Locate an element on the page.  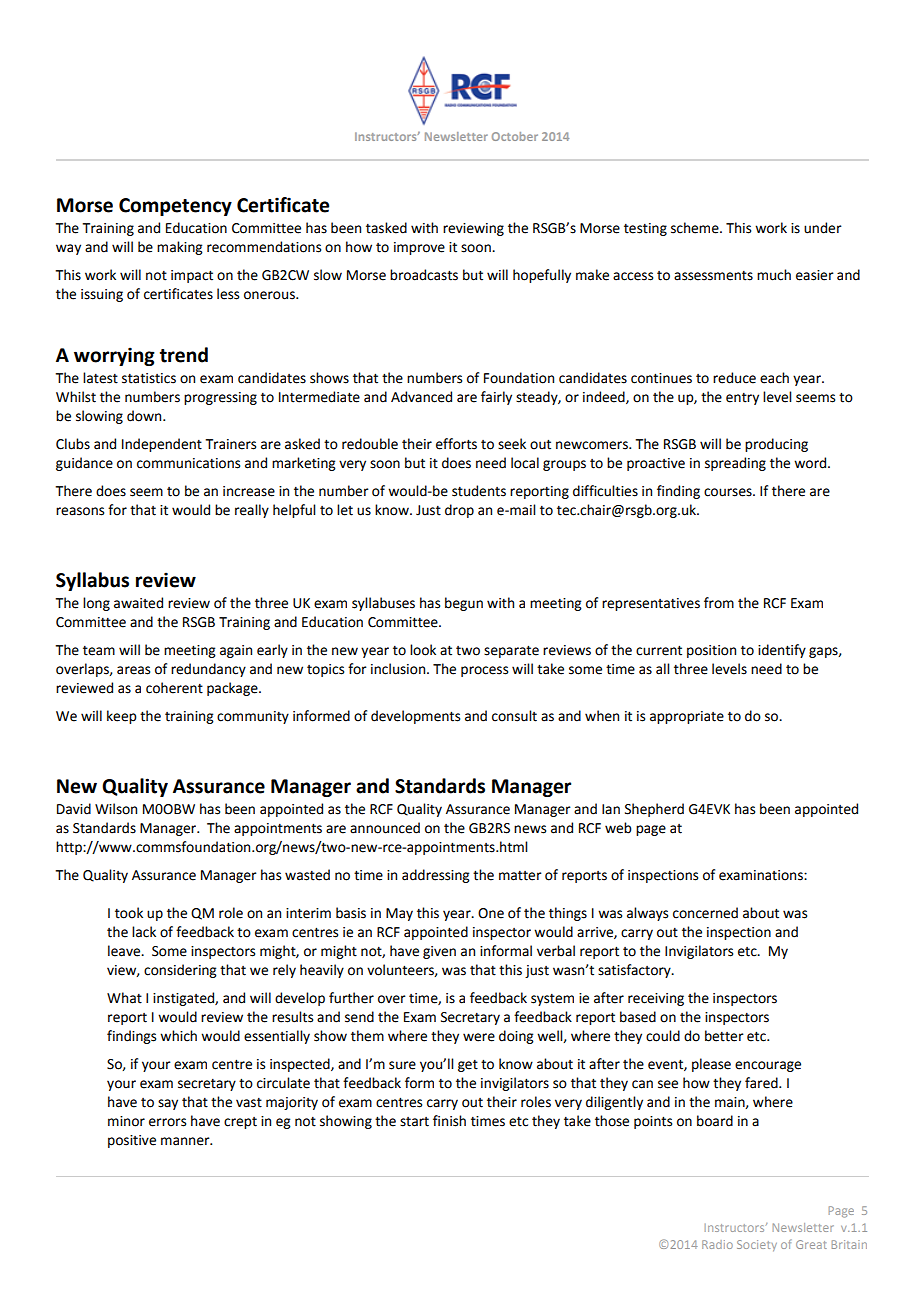
Competency is located at coordinates (175, 207).
